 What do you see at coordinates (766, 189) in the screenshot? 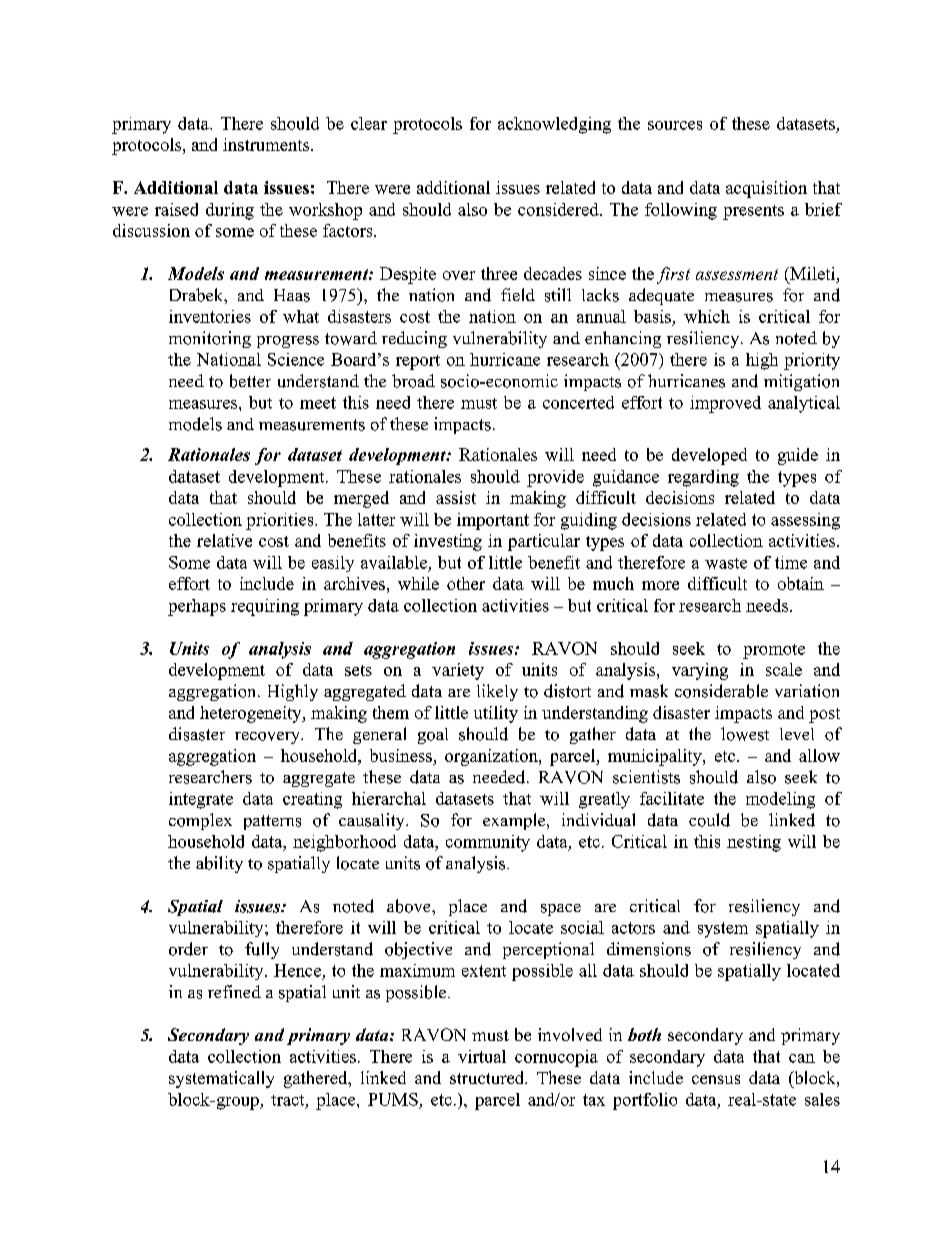
I see `acquisition` at bounding box center [766, 189].
